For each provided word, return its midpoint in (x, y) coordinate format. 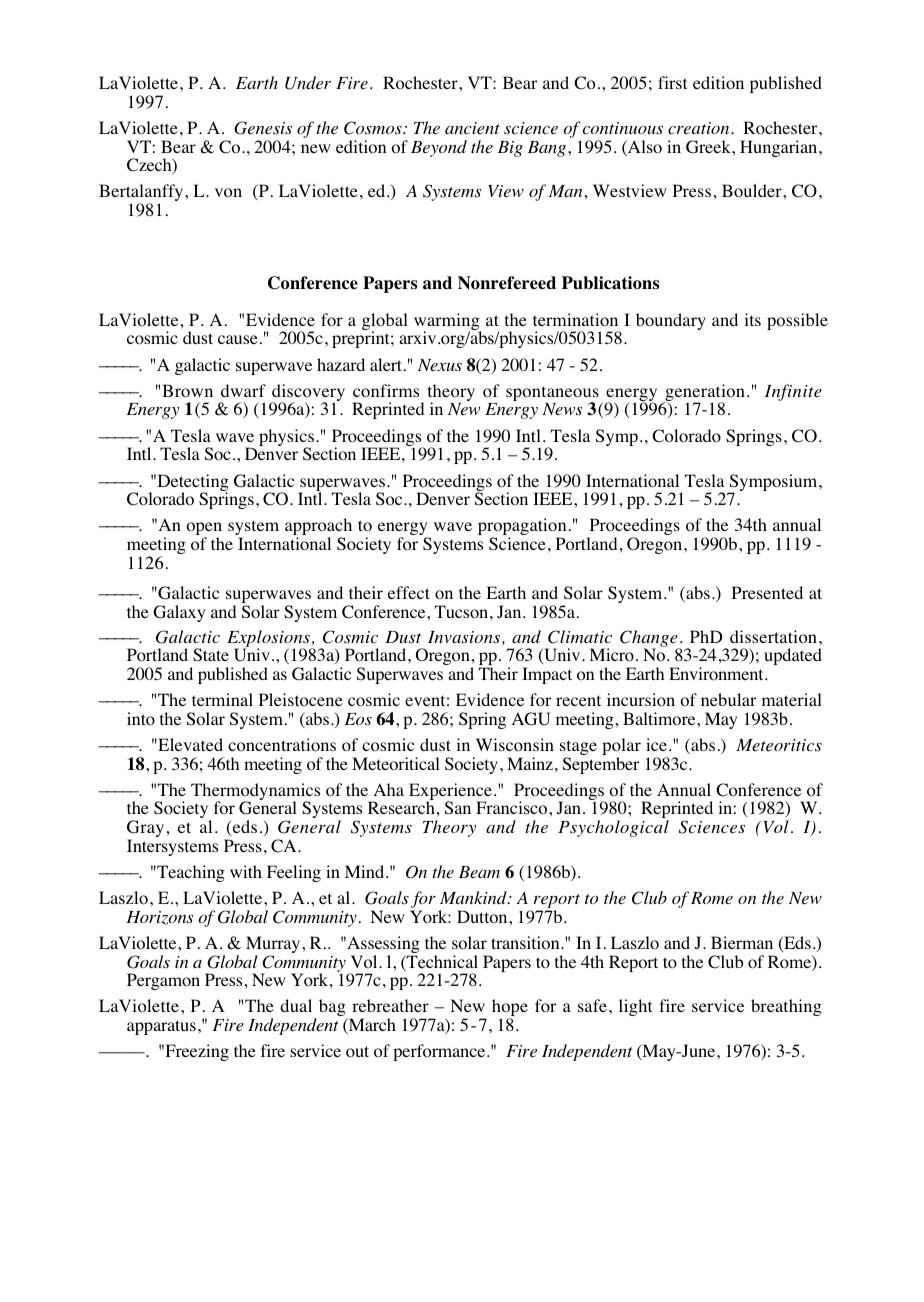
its (752, 319)
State (211, 654)
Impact (547, 675)
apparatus (161, 1027)
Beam (479, 872)
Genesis (263, 128)
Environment (717, 674)
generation (704, 394)
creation (700, 128)
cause (238, 339)
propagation (522, 528)
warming (447, 323)
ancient (472, 128)
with (246, 871)
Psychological (613, 828)
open (204, 530)
